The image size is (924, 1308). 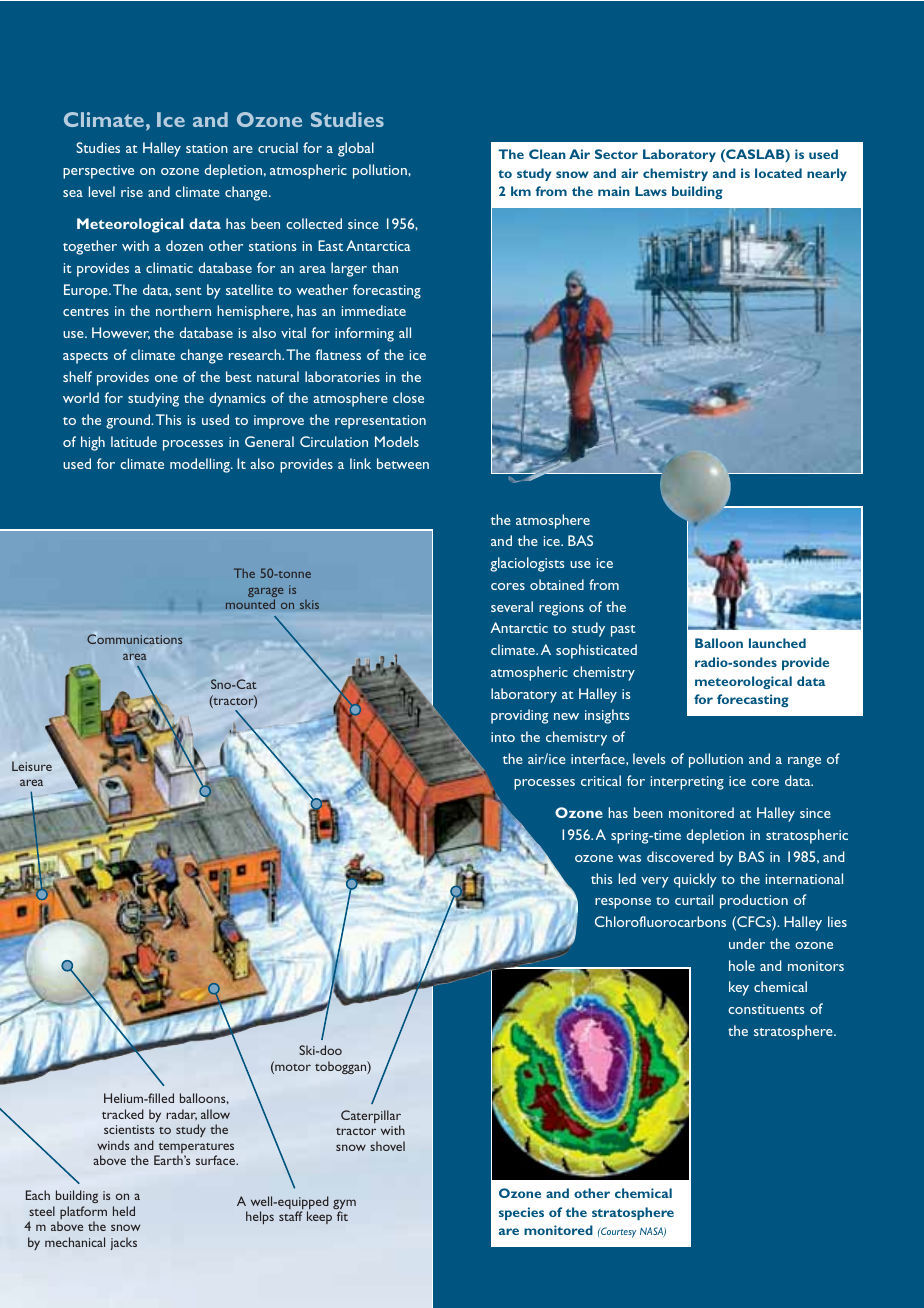 I want to click on rise, so click(x=132, y=192).
